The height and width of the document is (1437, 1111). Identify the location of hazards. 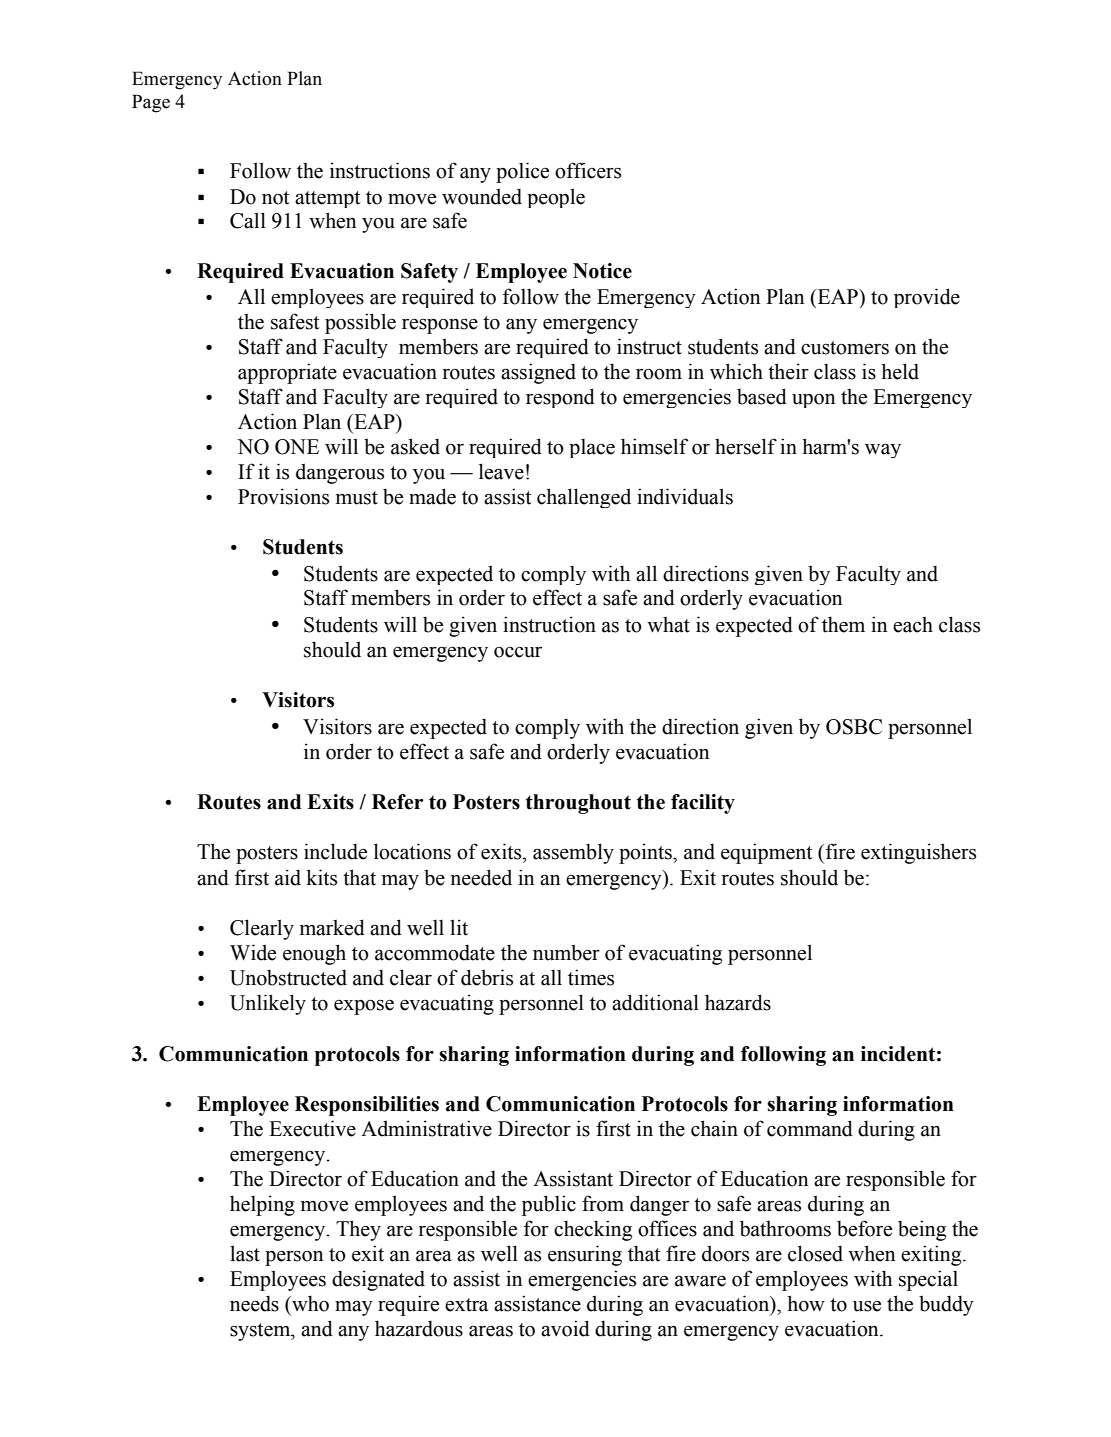
(738, 1002).
